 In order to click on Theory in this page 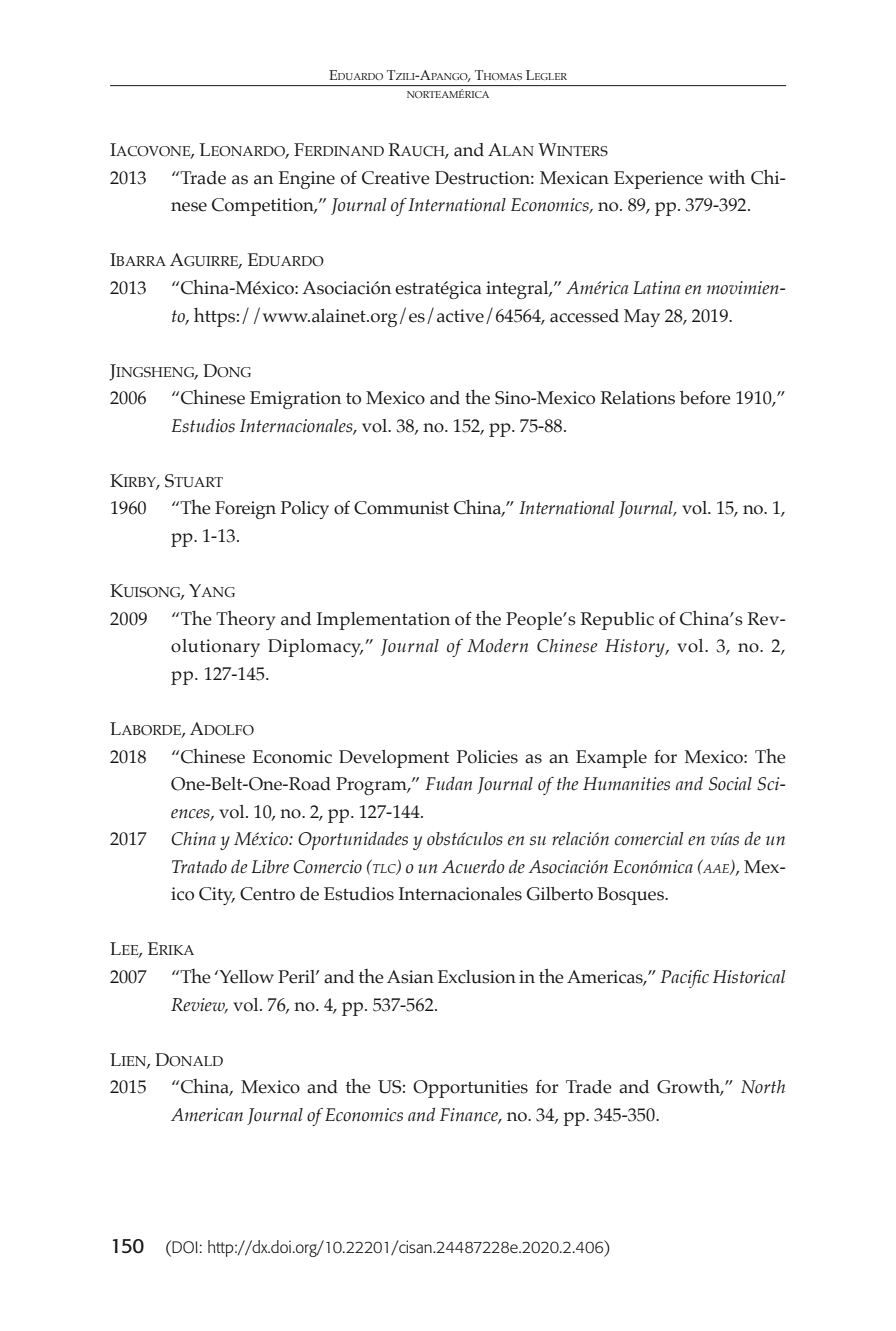, I will do `click(245, 620)`.
